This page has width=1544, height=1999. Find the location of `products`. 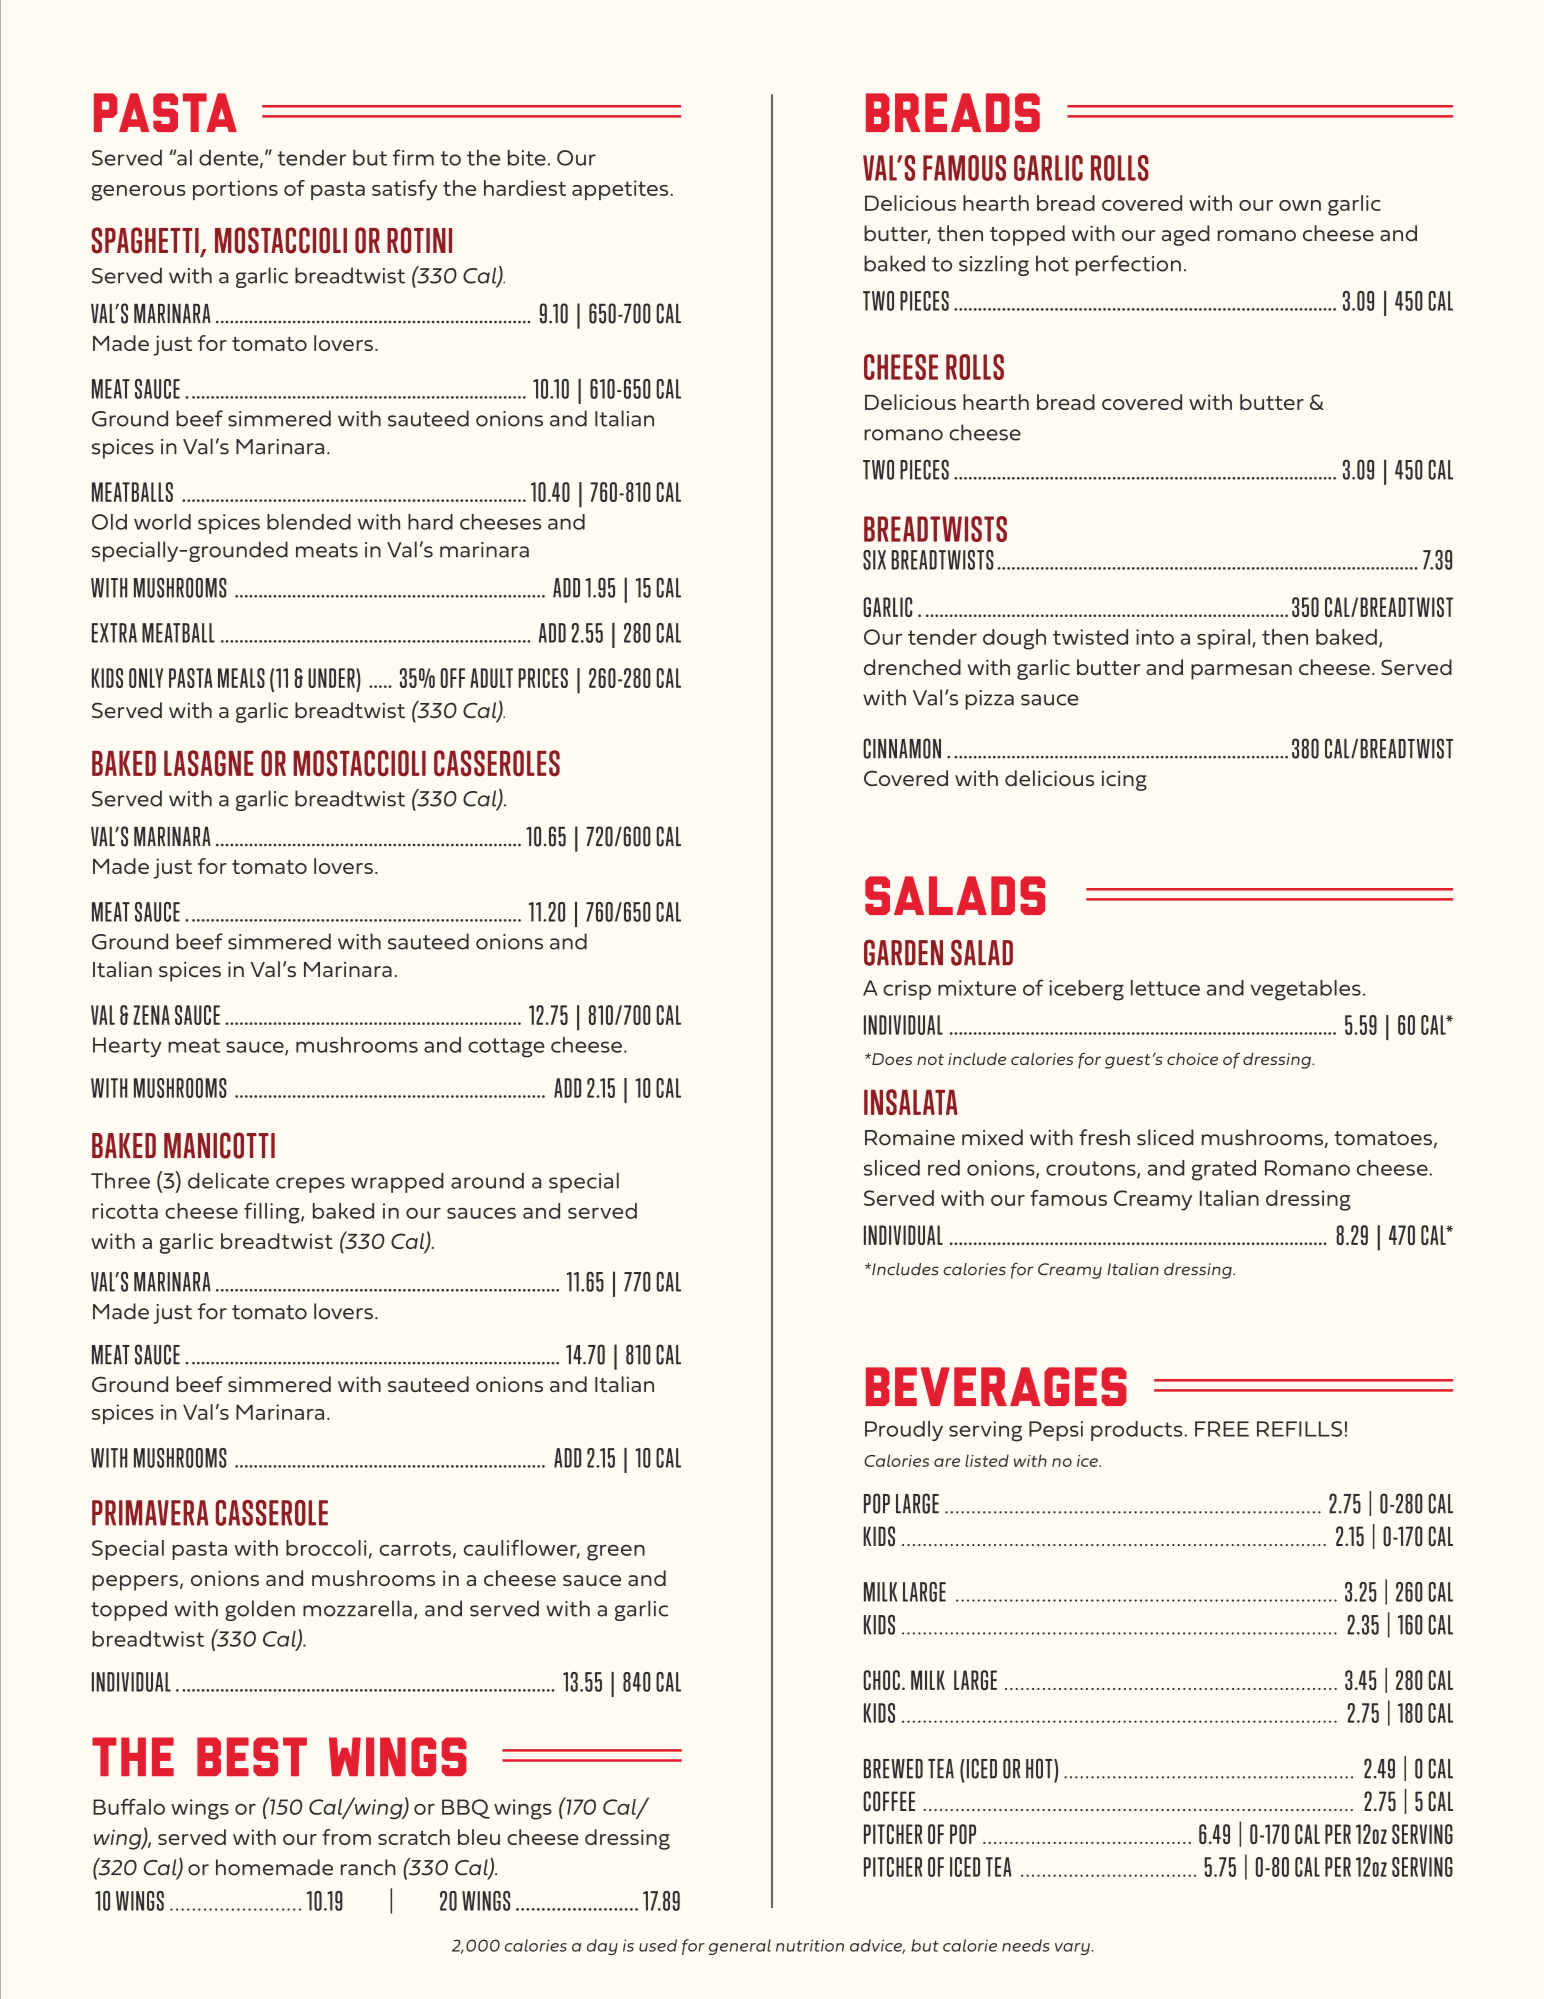

products is located at coordinates (1138, 1431).
